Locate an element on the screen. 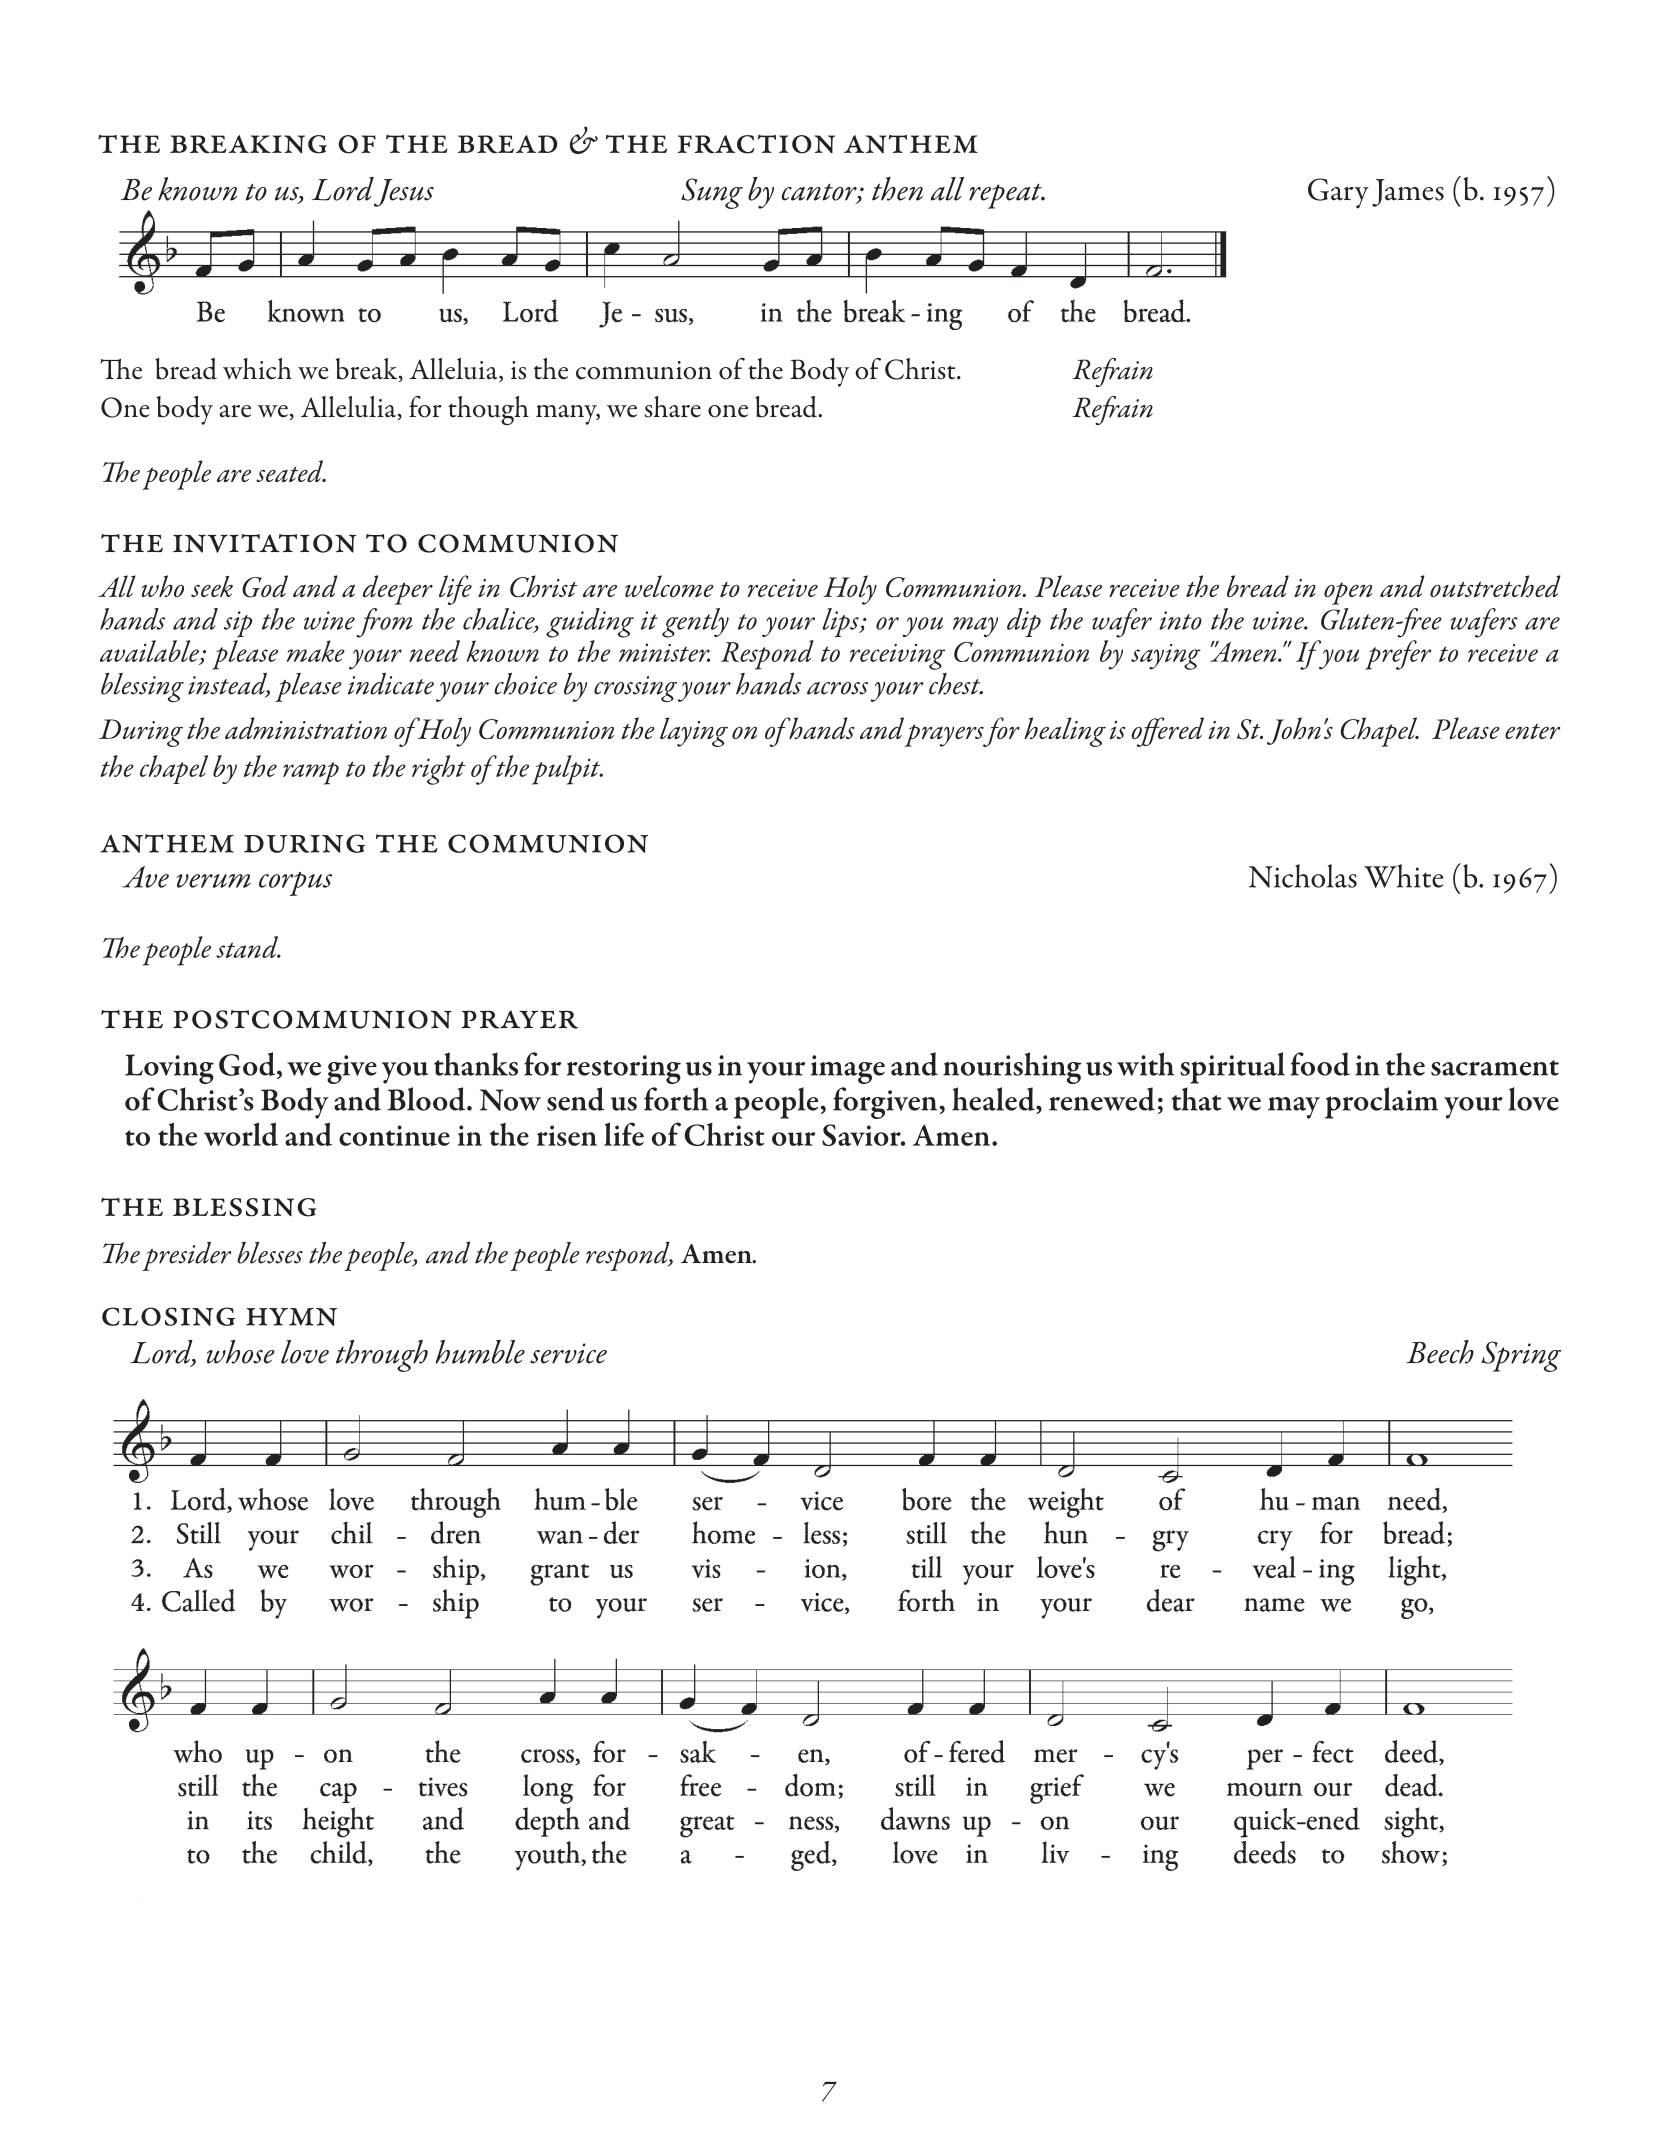 The width and height of the screenshot is (1654, 2141). food is located at coordinates (1320, 1064).
